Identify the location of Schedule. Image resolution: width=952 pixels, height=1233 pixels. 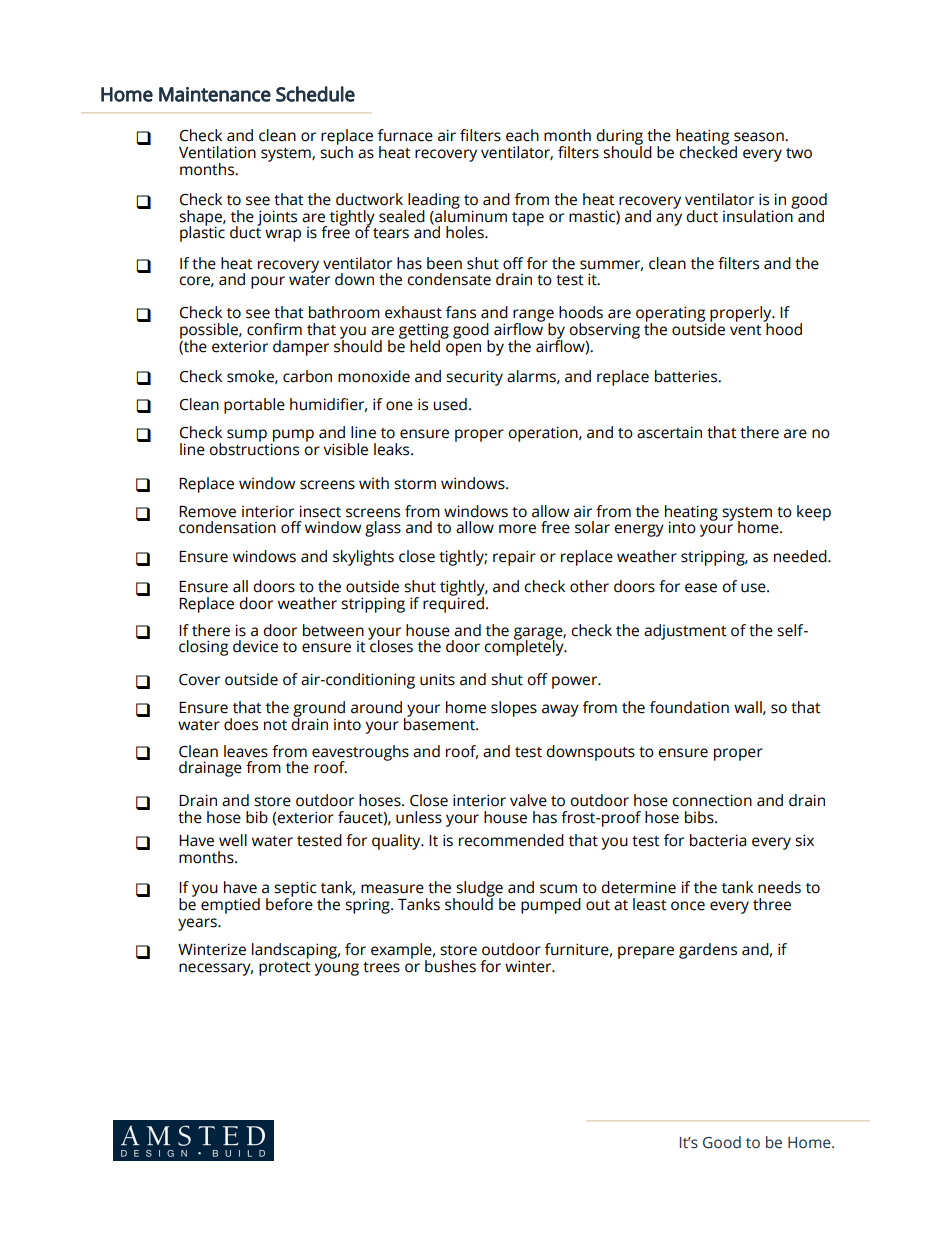
(315, 94).
